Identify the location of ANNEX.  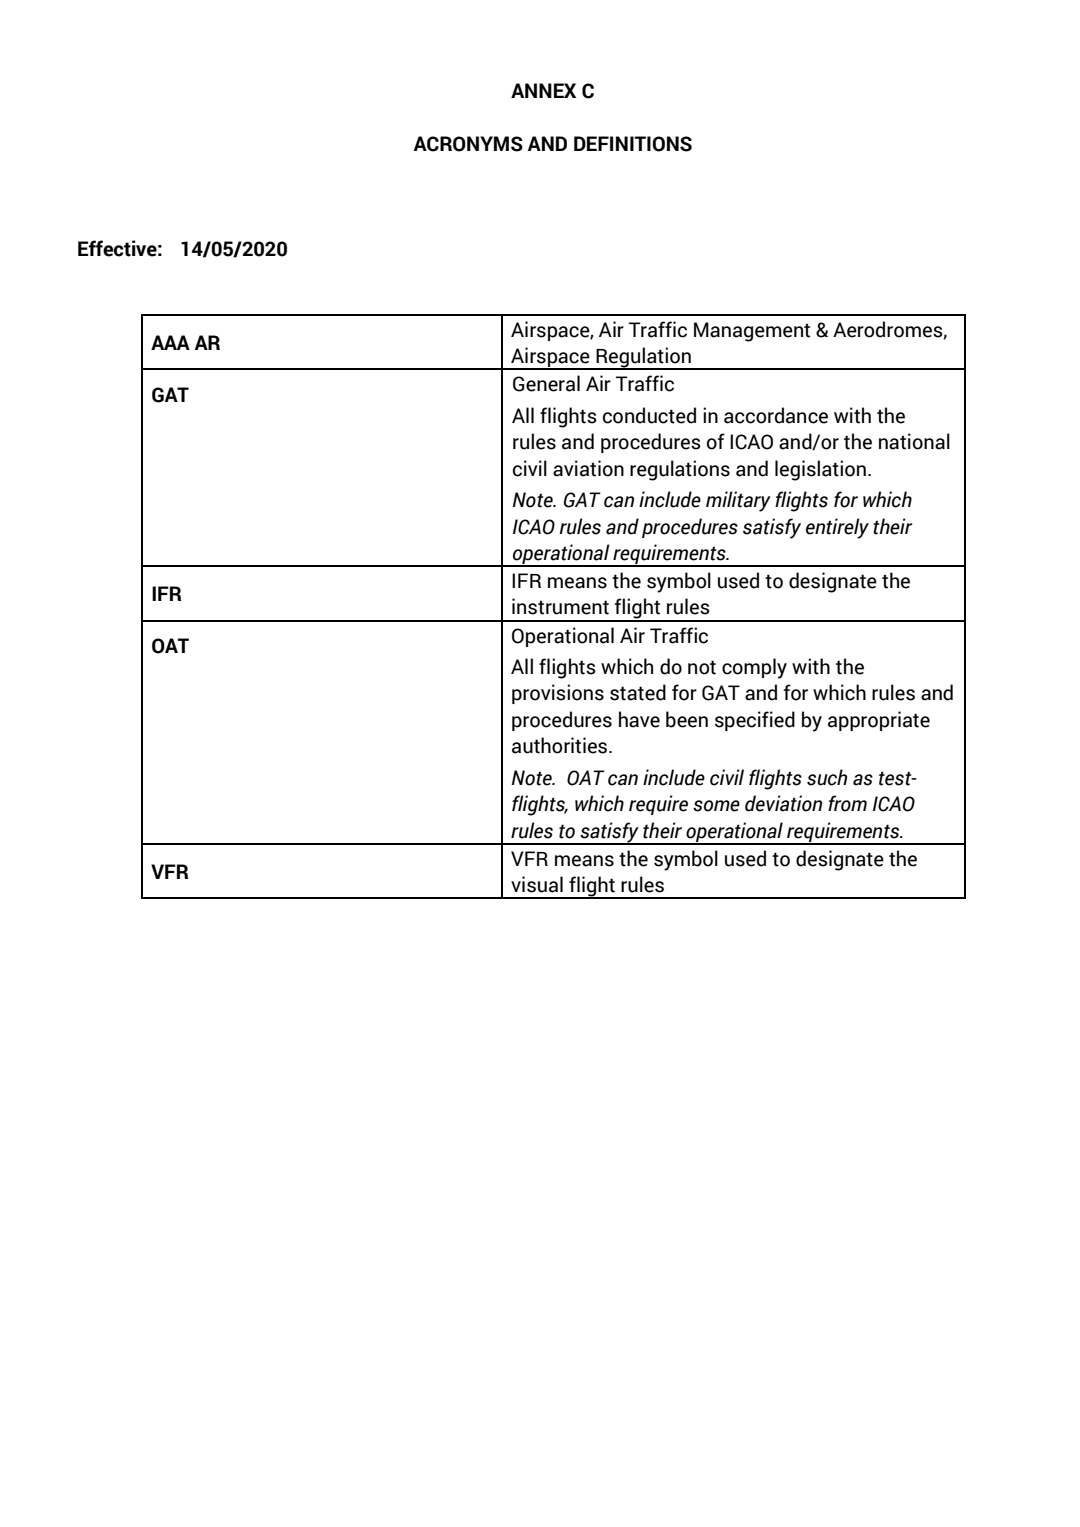
(543, 90).
